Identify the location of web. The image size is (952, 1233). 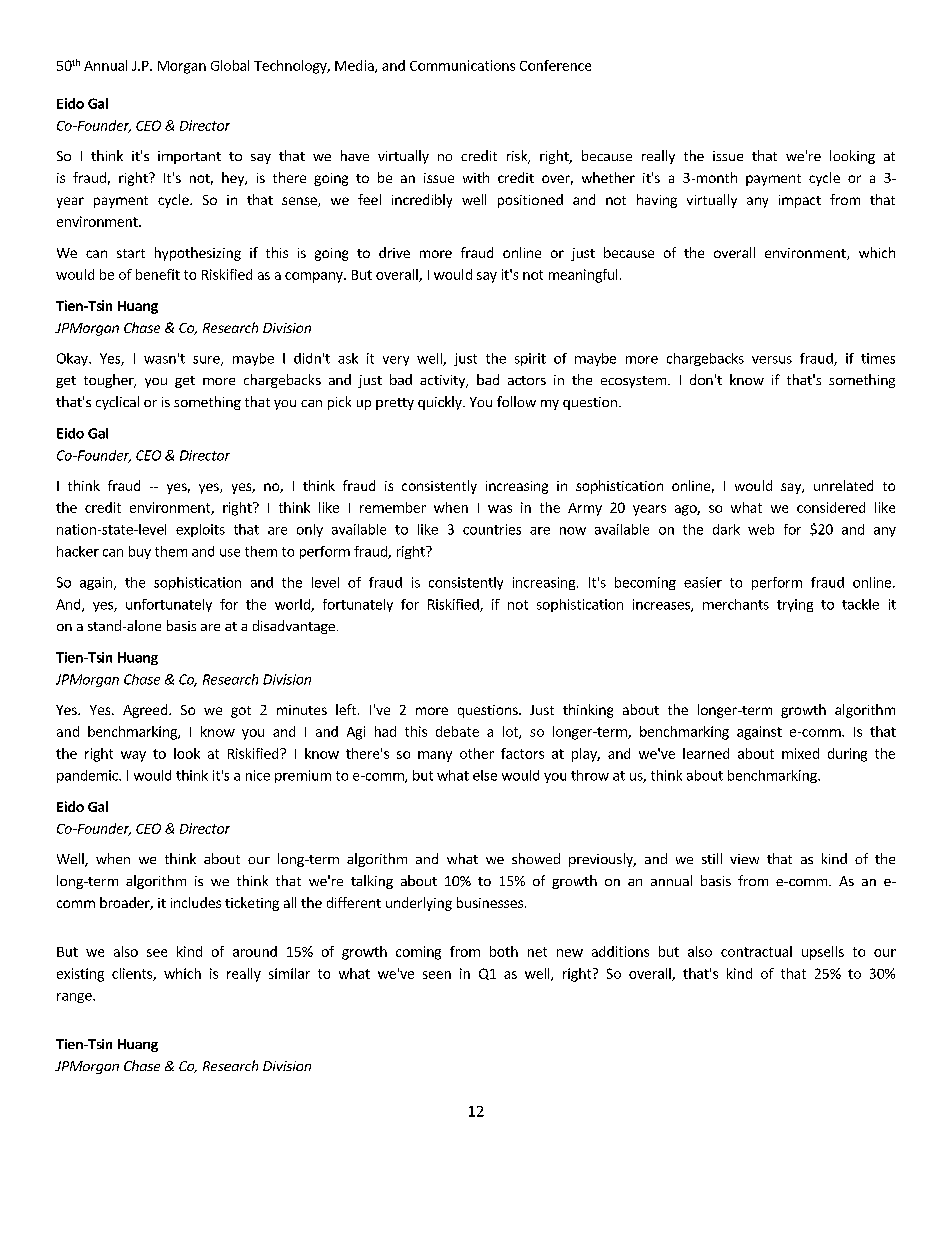
(761, 529).
